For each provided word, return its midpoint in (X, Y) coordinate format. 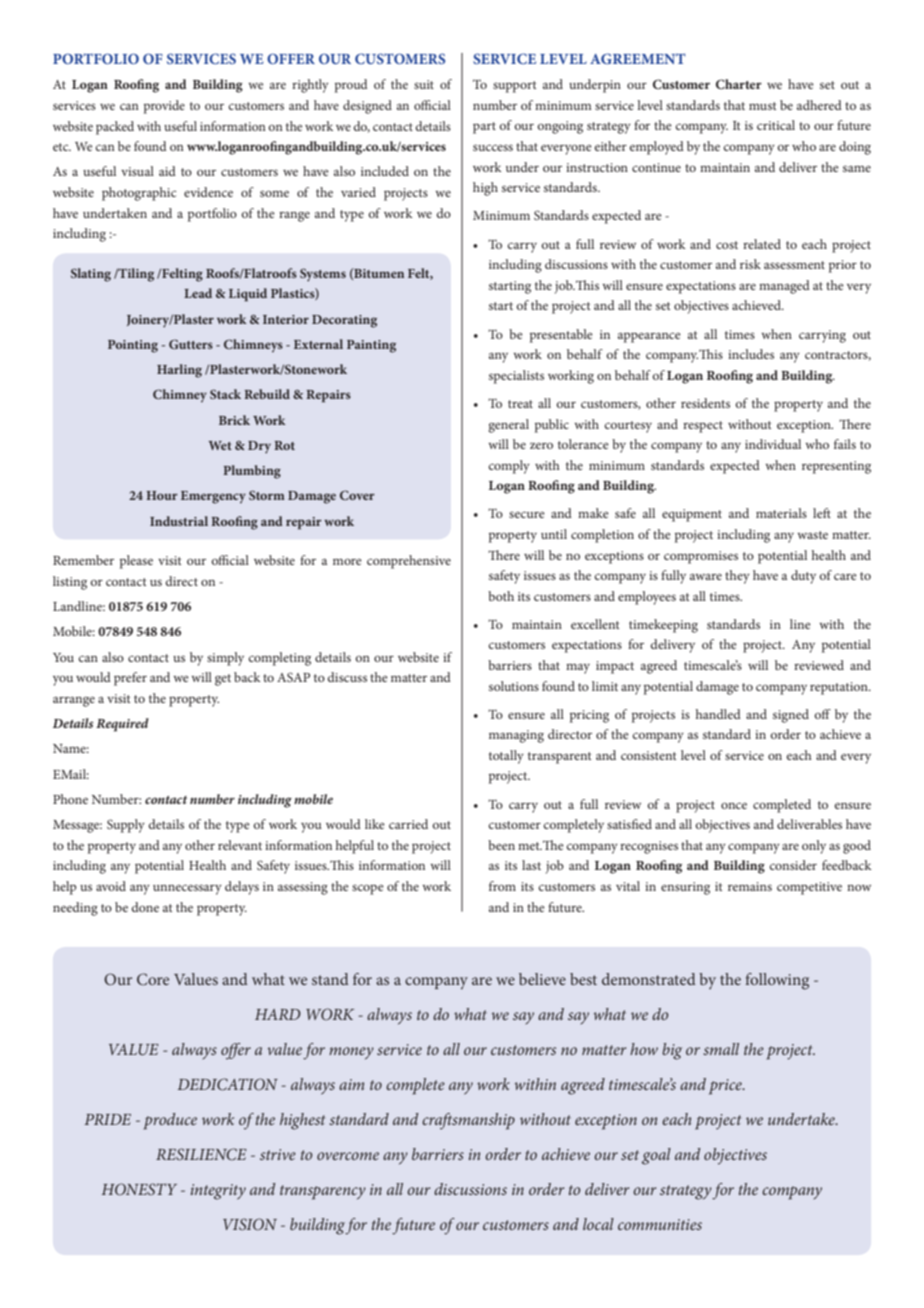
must (763, 106)
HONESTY (139, 1189)
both (501, 596)
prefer (130, 679)
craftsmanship (468, 1121)
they (737, 577)
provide (164, 107)
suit (424, 84)
